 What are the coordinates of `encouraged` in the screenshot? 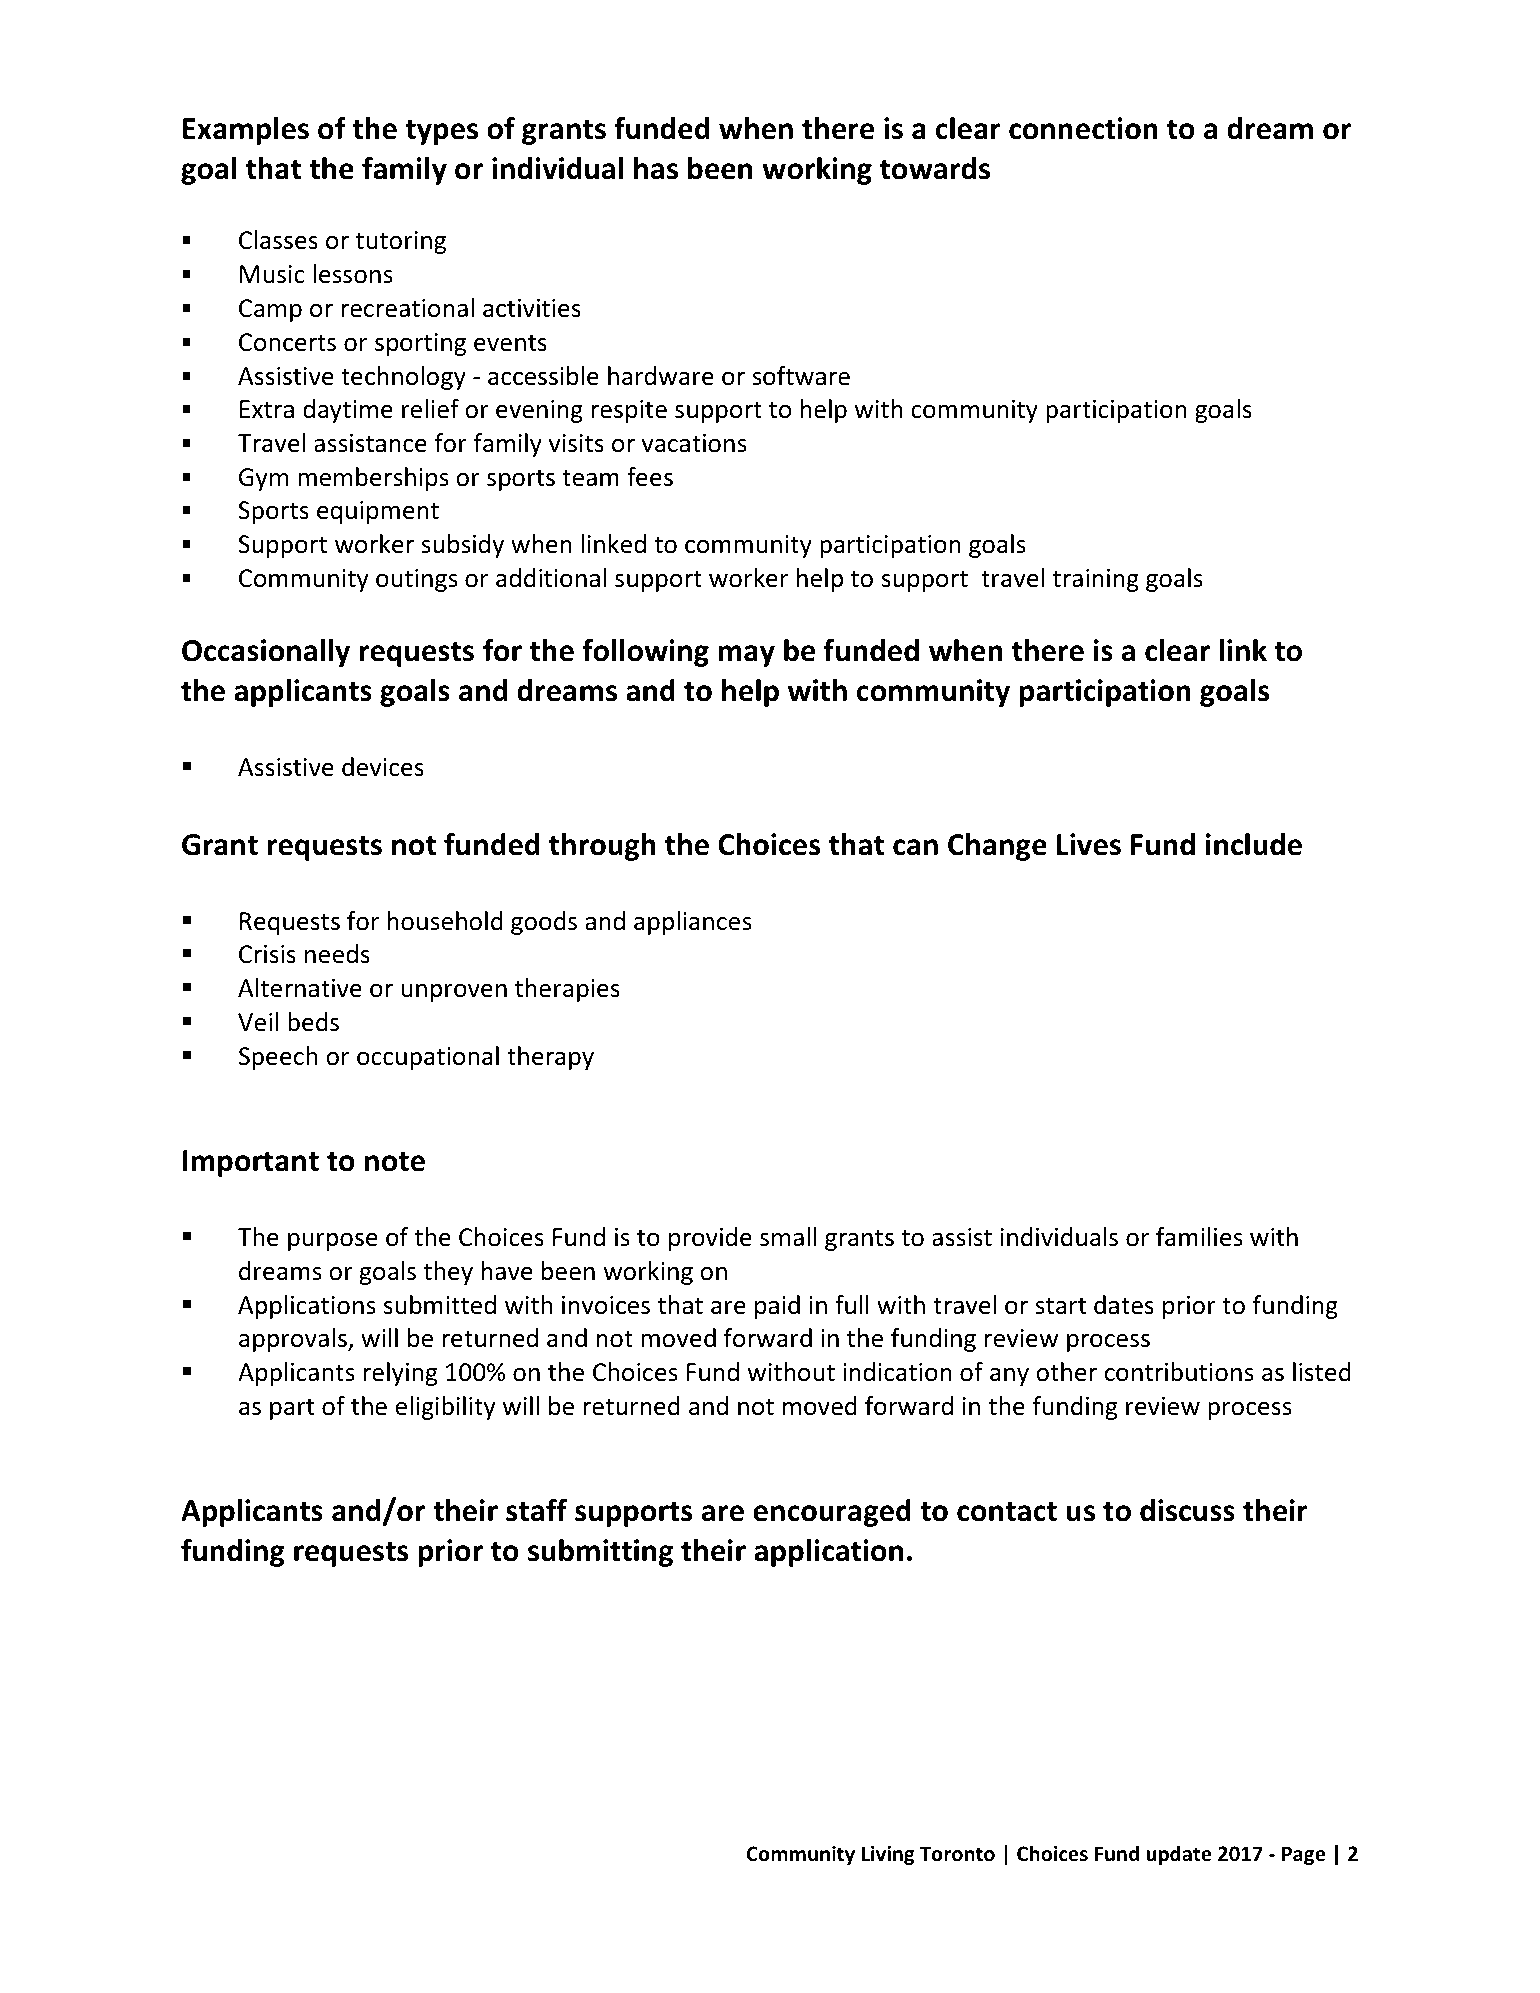 It's located at (832, 1513).
